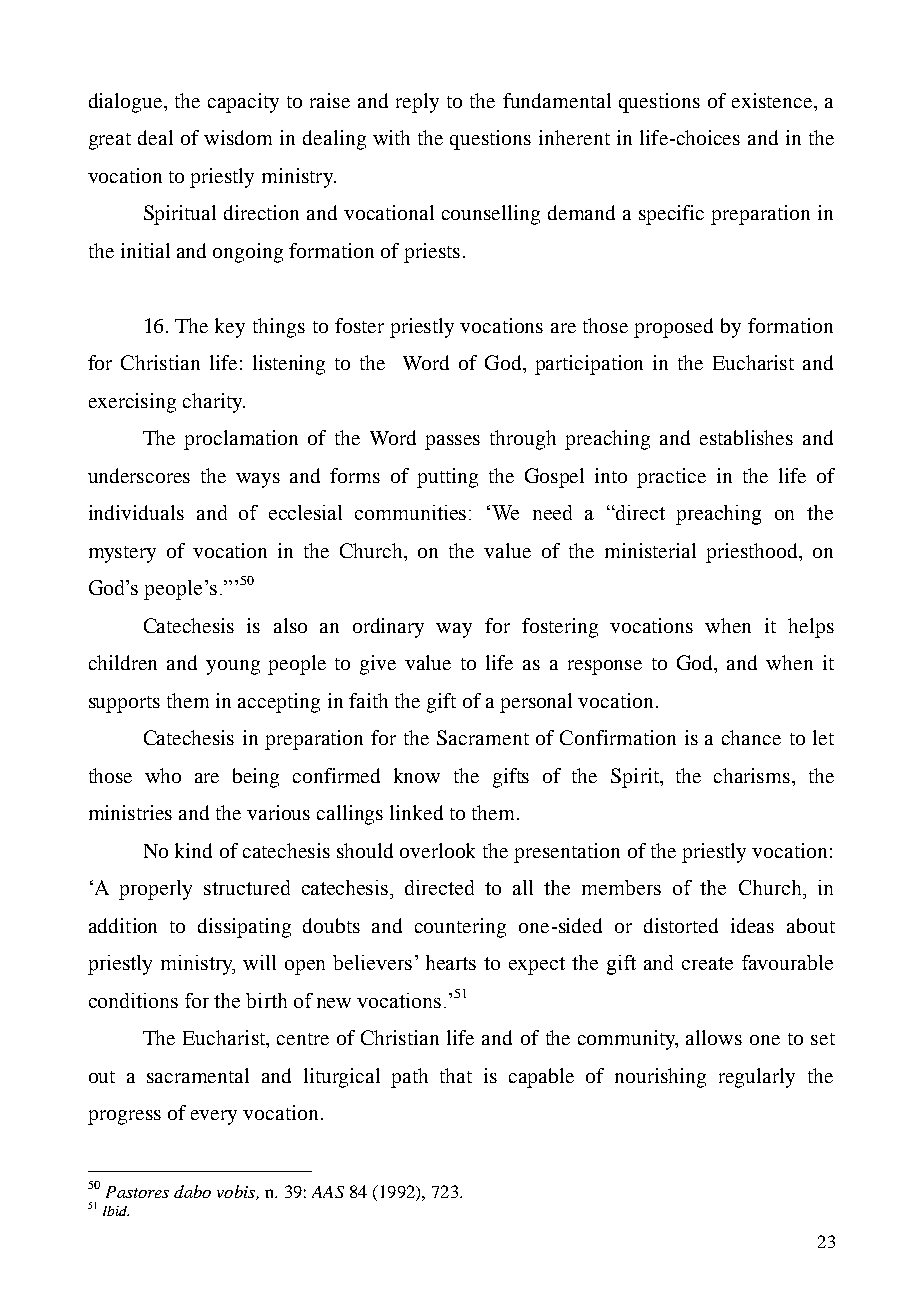  What do you see at coordinates (417, 775) in the document?
I see `know` at bounding box center [417, 775].
